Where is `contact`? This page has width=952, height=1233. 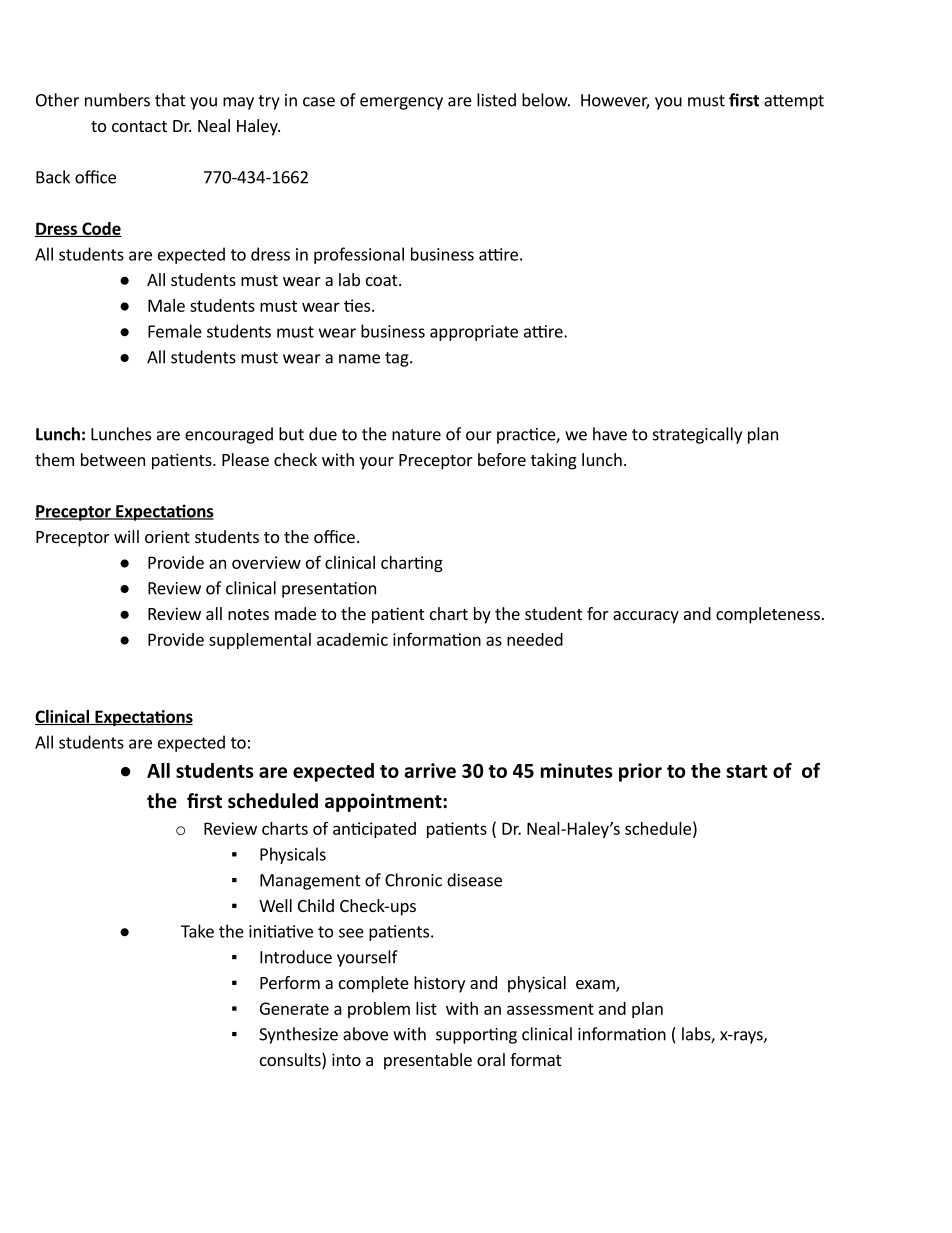 contact is located at coordinates (139, 126).
